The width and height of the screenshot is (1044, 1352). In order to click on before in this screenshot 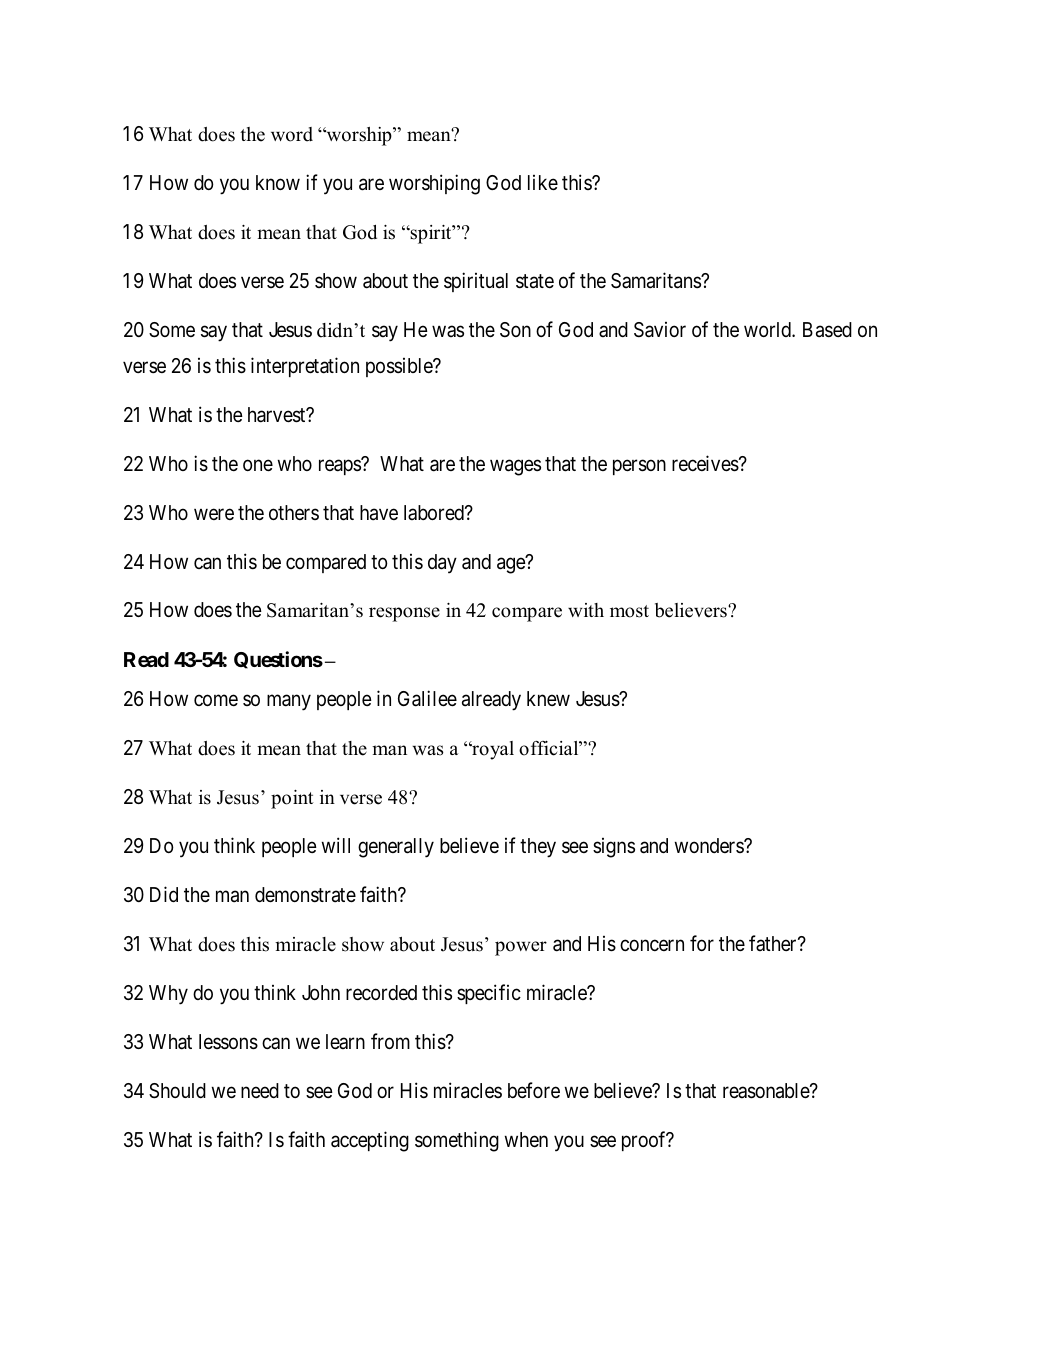, I will do `click(534, 1090)`.
